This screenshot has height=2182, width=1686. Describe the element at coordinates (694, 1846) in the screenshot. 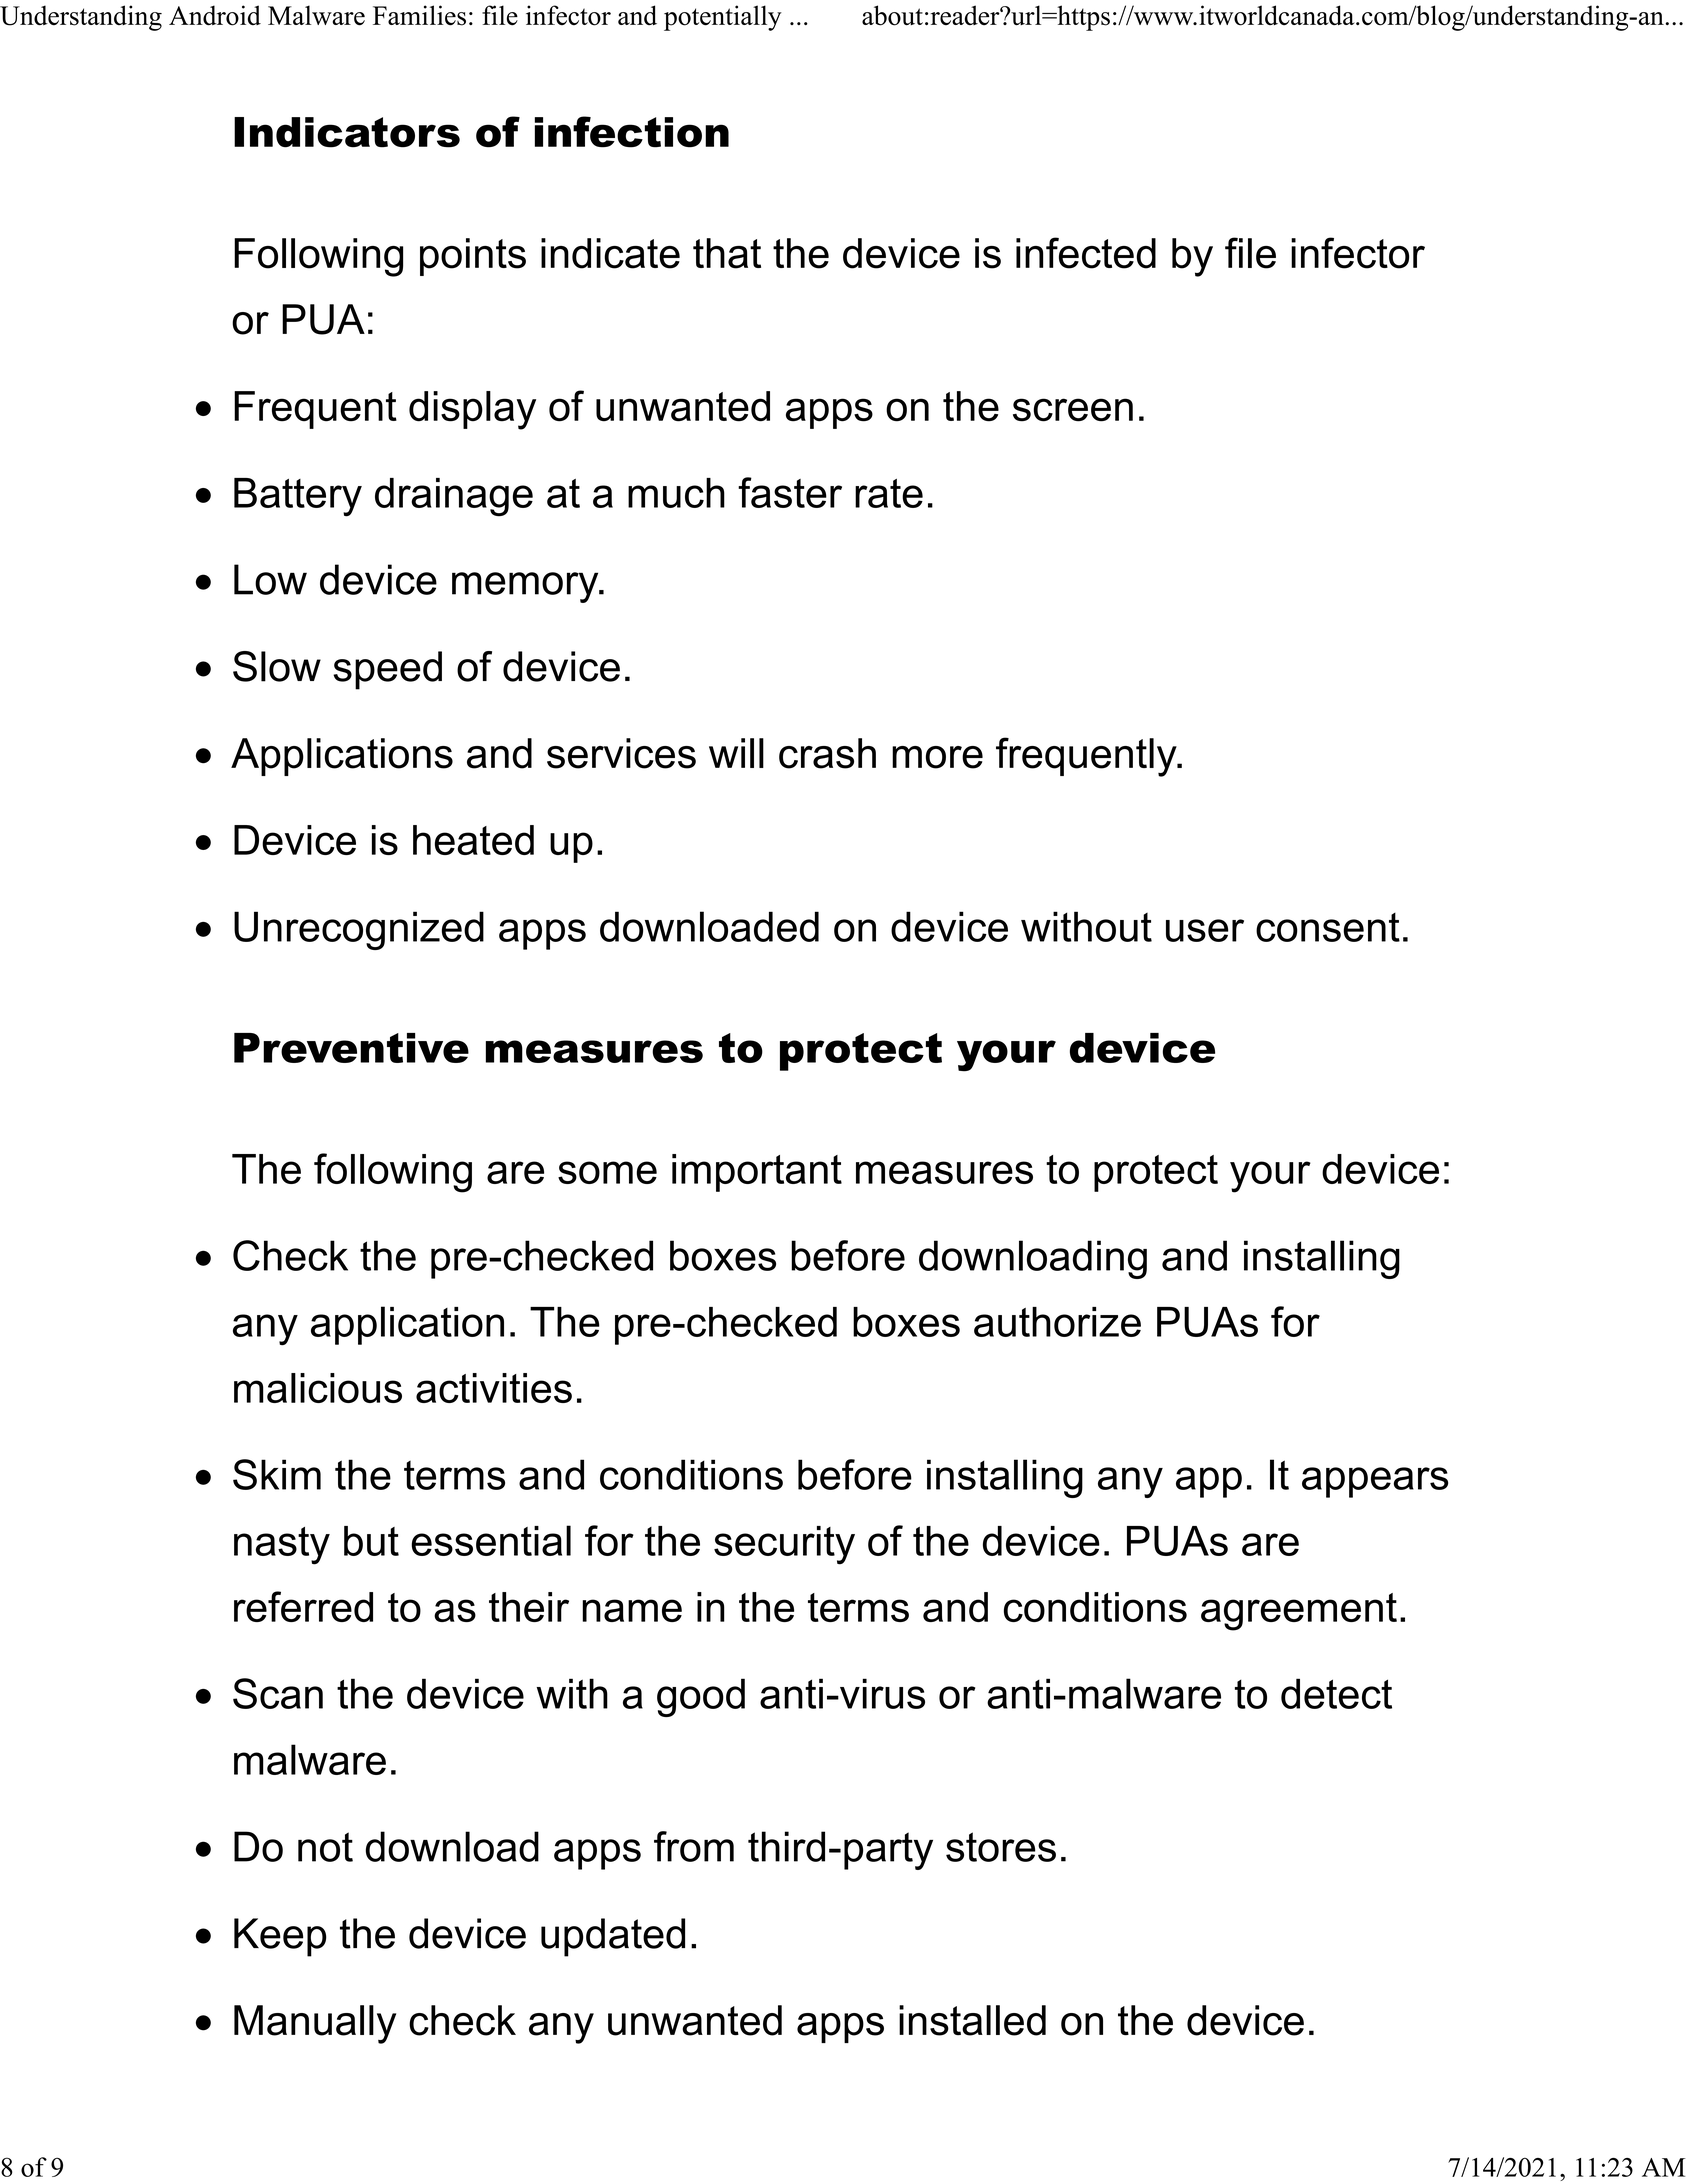

I see `from` at that location.
